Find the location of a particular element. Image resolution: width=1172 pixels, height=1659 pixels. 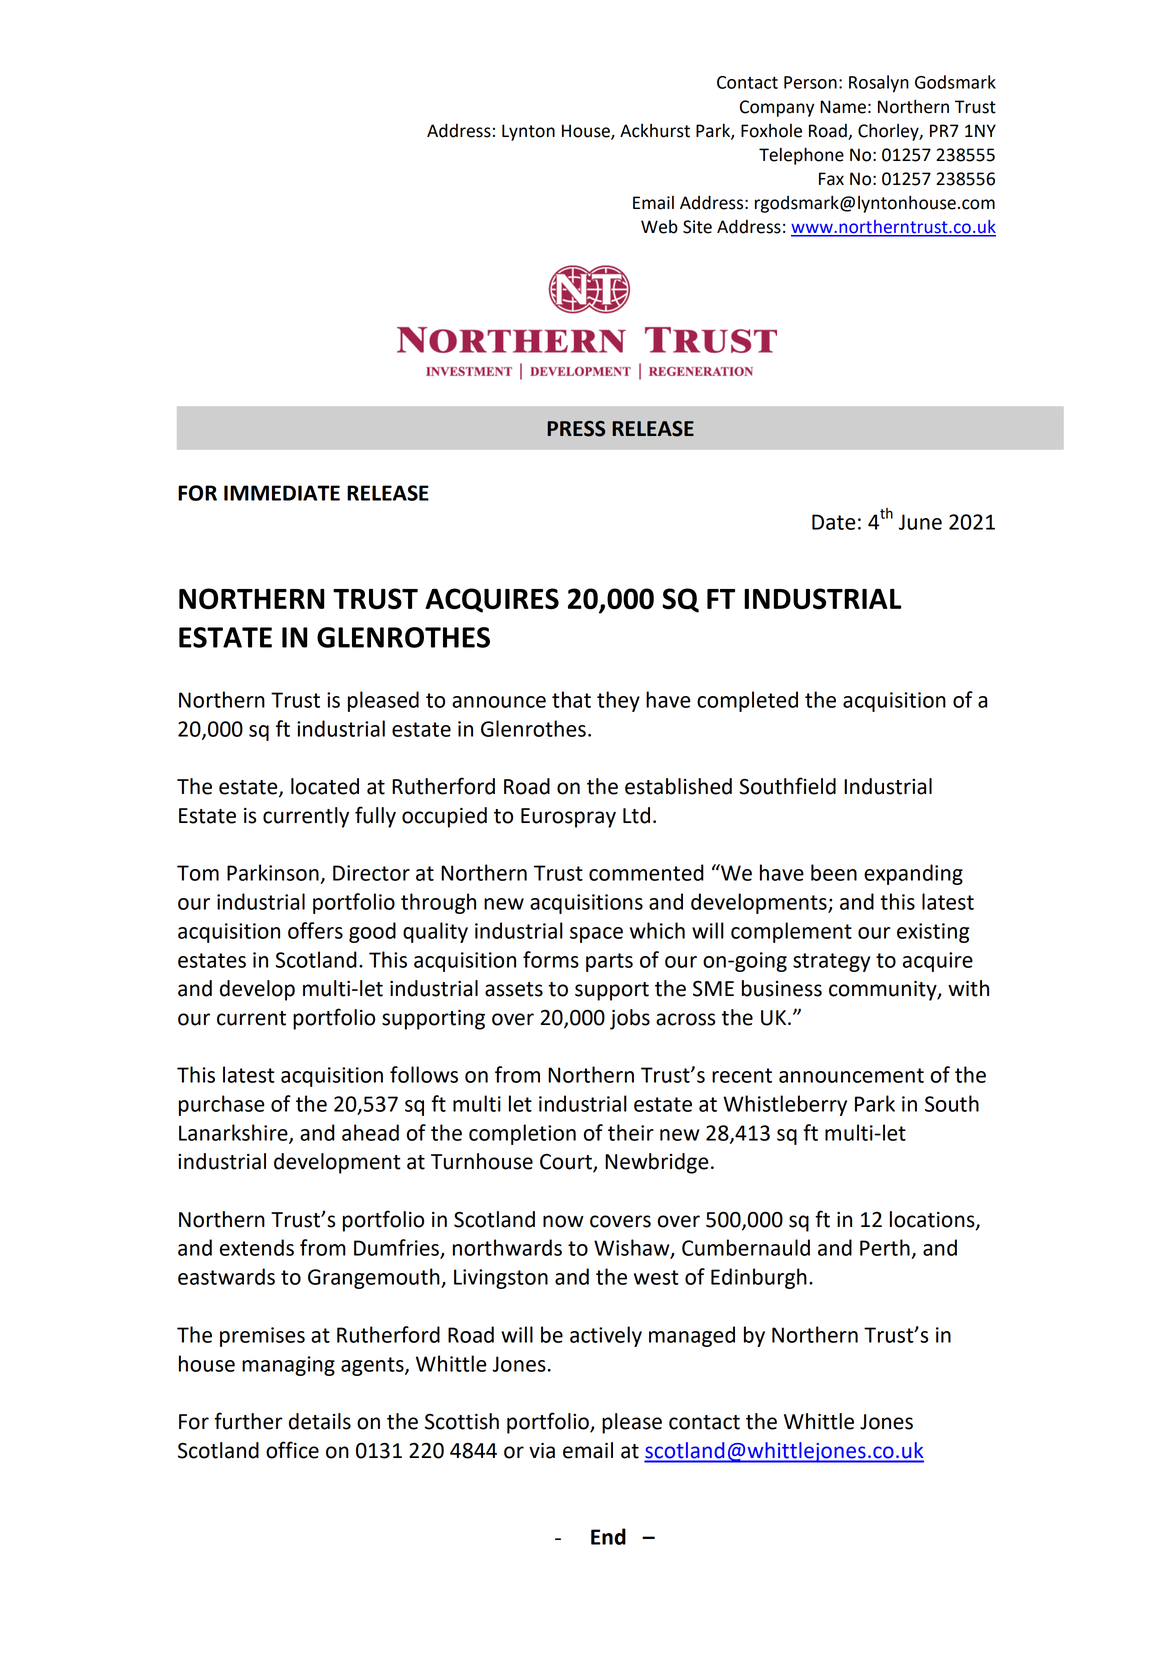

Site is located at coordinates (697, 227).
